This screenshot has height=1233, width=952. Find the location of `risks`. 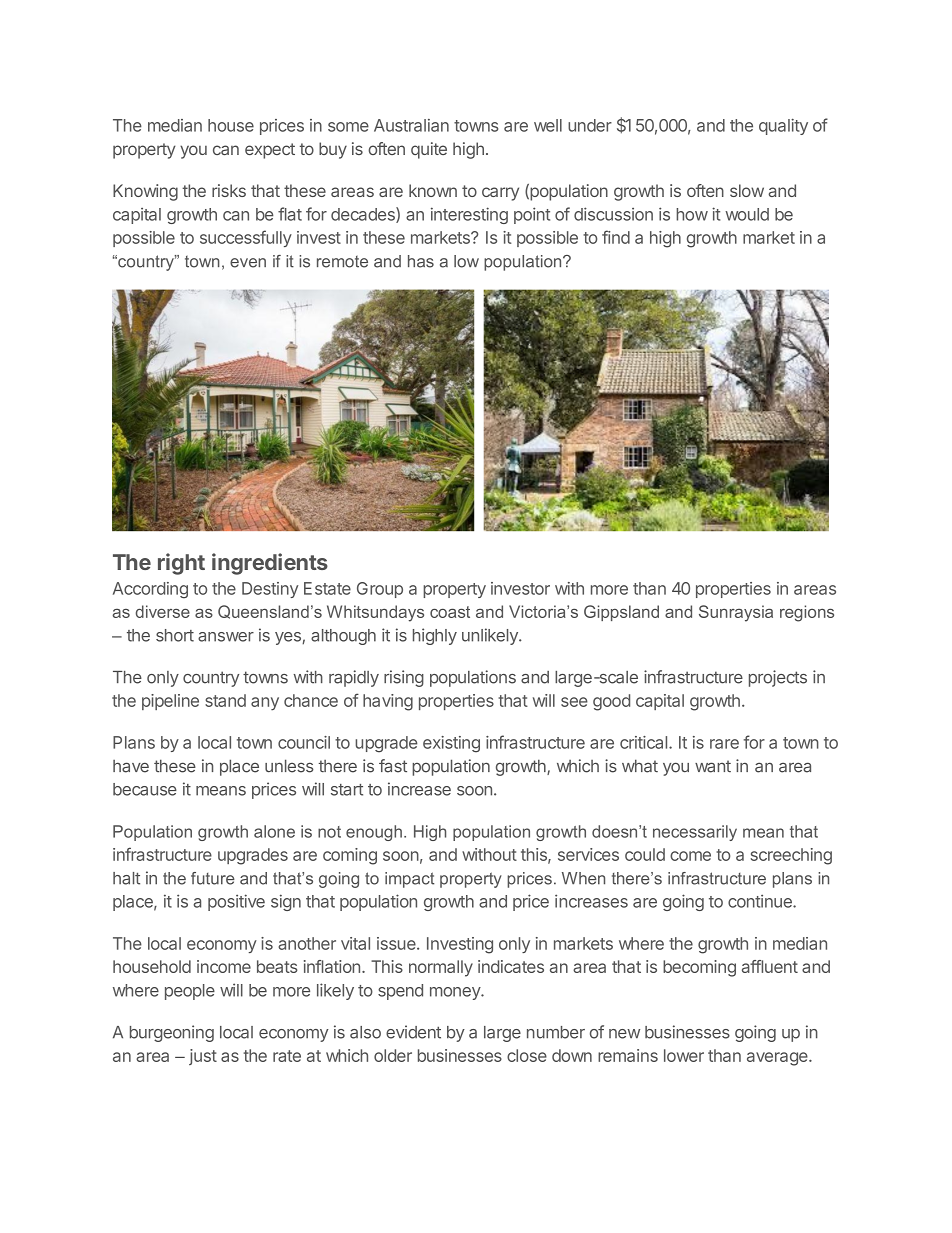

risks is located at coordinates (229, 190).
